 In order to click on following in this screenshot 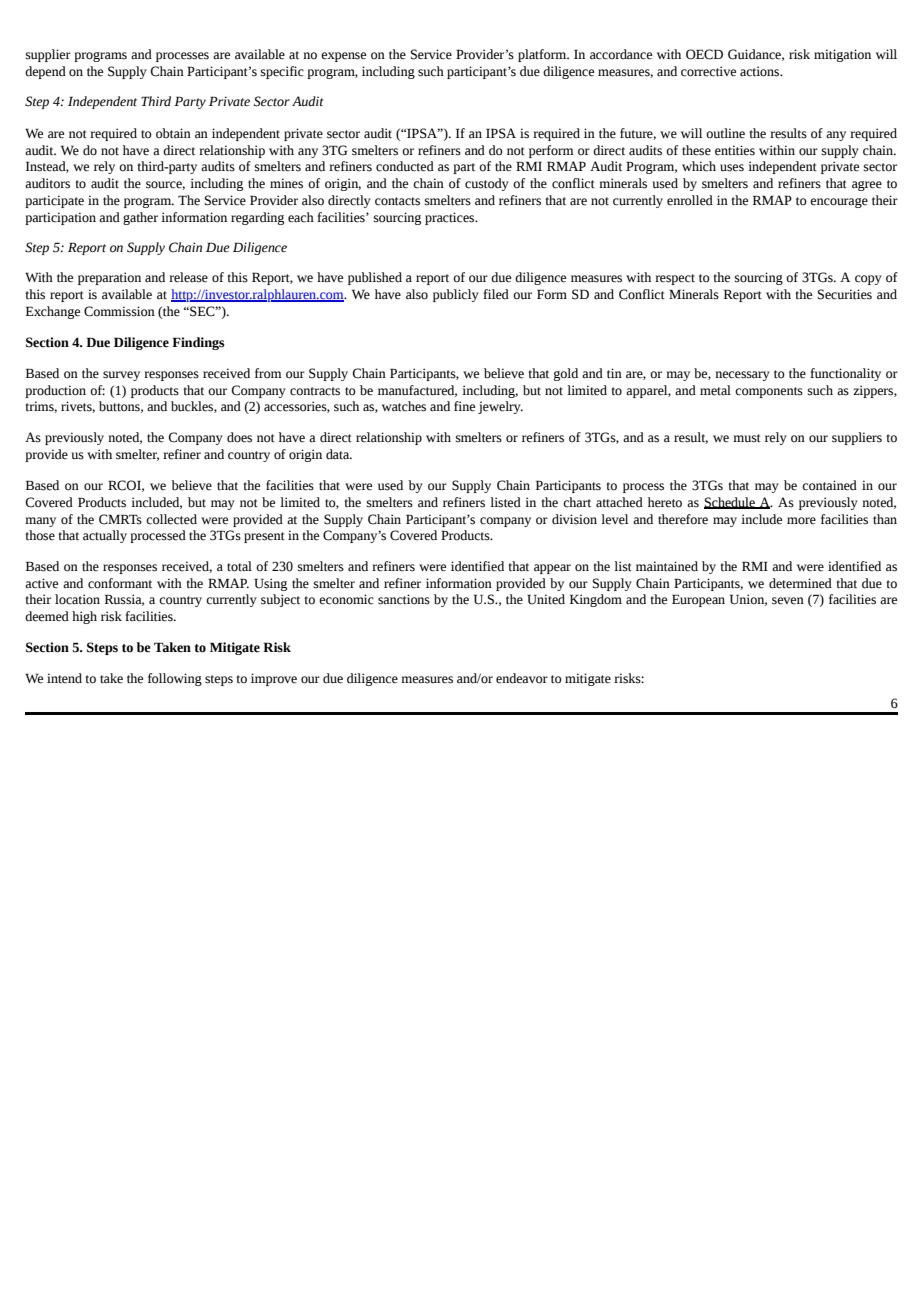, I will do `click(175, 679)`.
